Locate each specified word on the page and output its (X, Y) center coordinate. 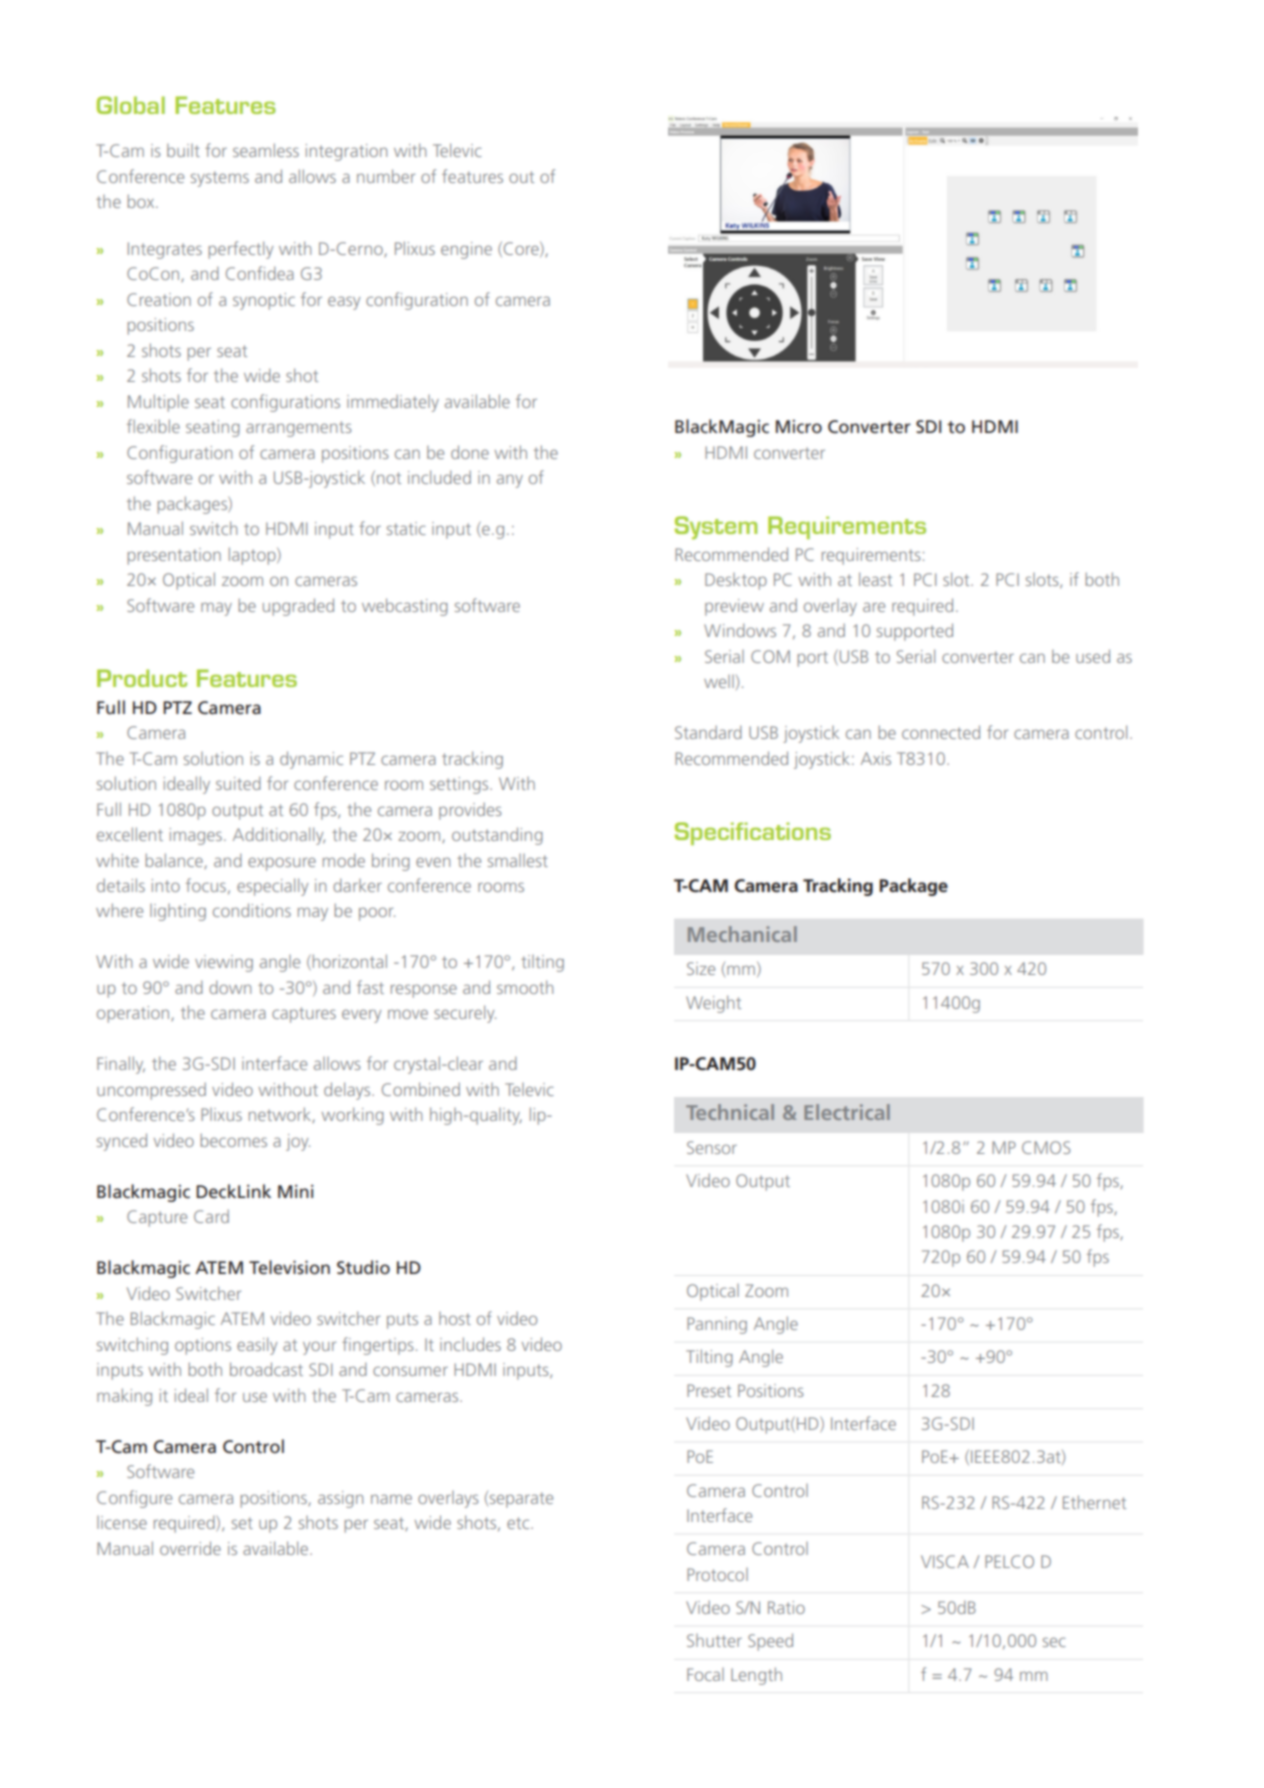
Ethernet (1094, 1502)
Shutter (714, 1640)
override (190, 1548)
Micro (799, 426)
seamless (266, 150)
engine (466, 250)
